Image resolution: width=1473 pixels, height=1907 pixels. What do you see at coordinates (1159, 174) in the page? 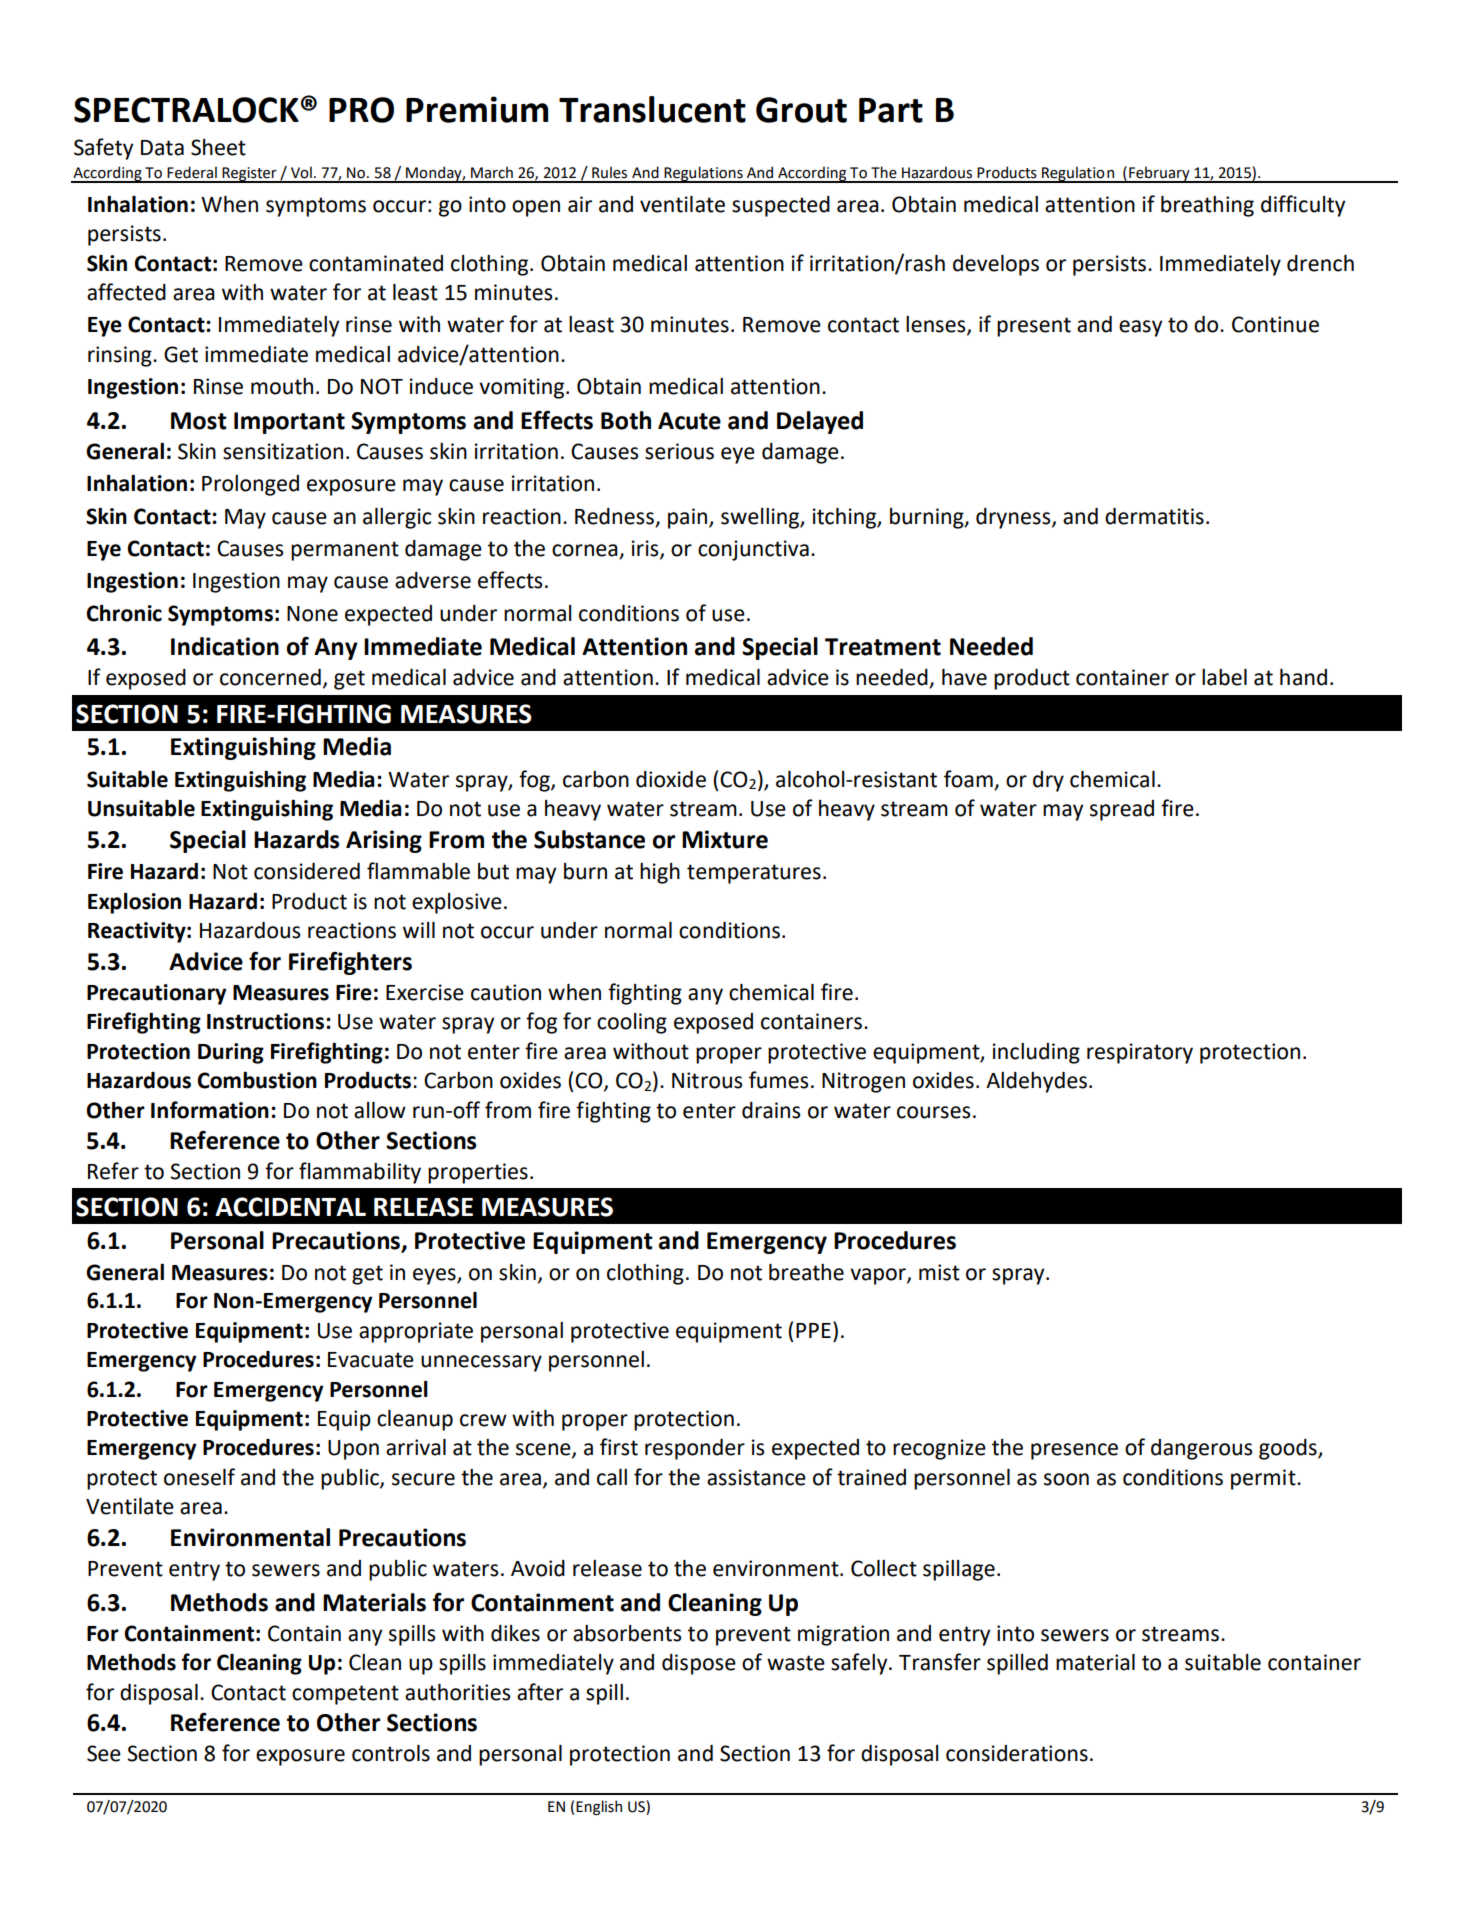
I see `February` at bounding box center [1159, 174].
